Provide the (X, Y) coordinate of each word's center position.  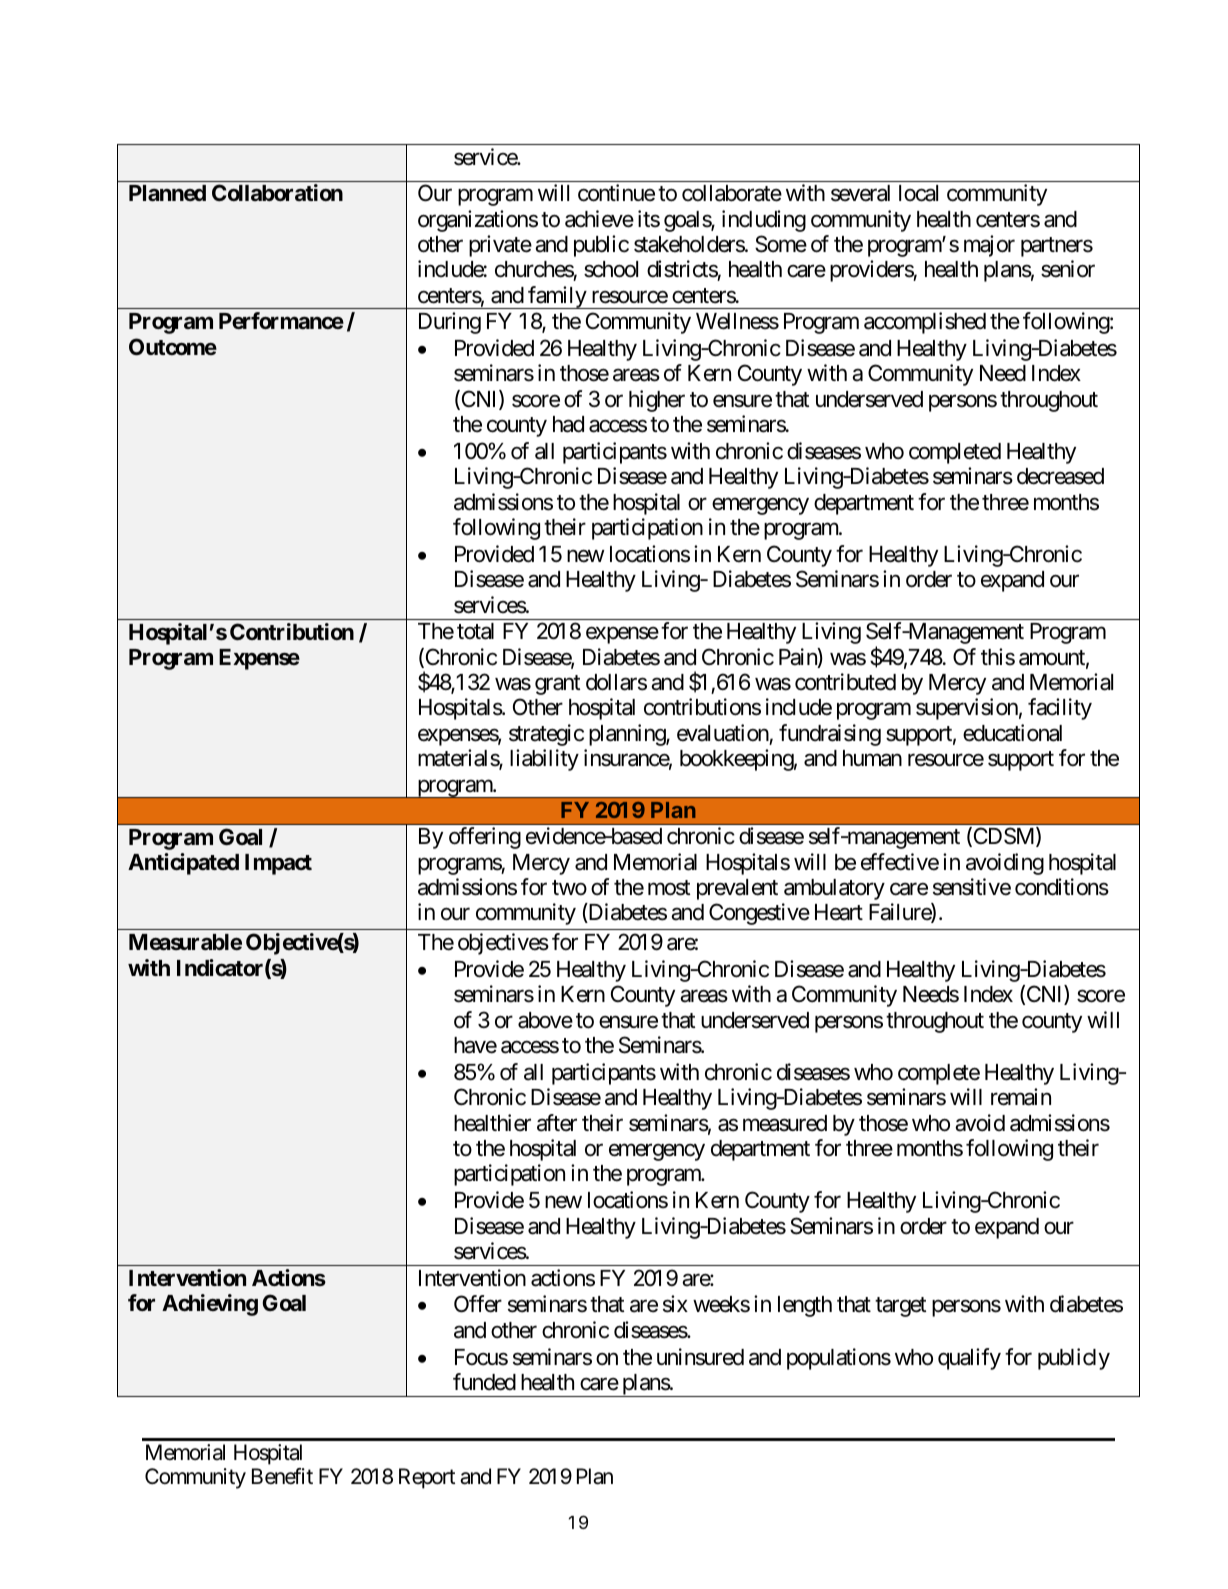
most (669, 888)
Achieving (210, 1305)
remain (1021, 1097)
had (568, 424)
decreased (1060, 476)
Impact (278, 864)
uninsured (700, 1357)
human (872, 758)
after (557, 1123)
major (989, 246)
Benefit (282, 1476)
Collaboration (277, 192)
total (475, 631)
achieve (599, 219)
